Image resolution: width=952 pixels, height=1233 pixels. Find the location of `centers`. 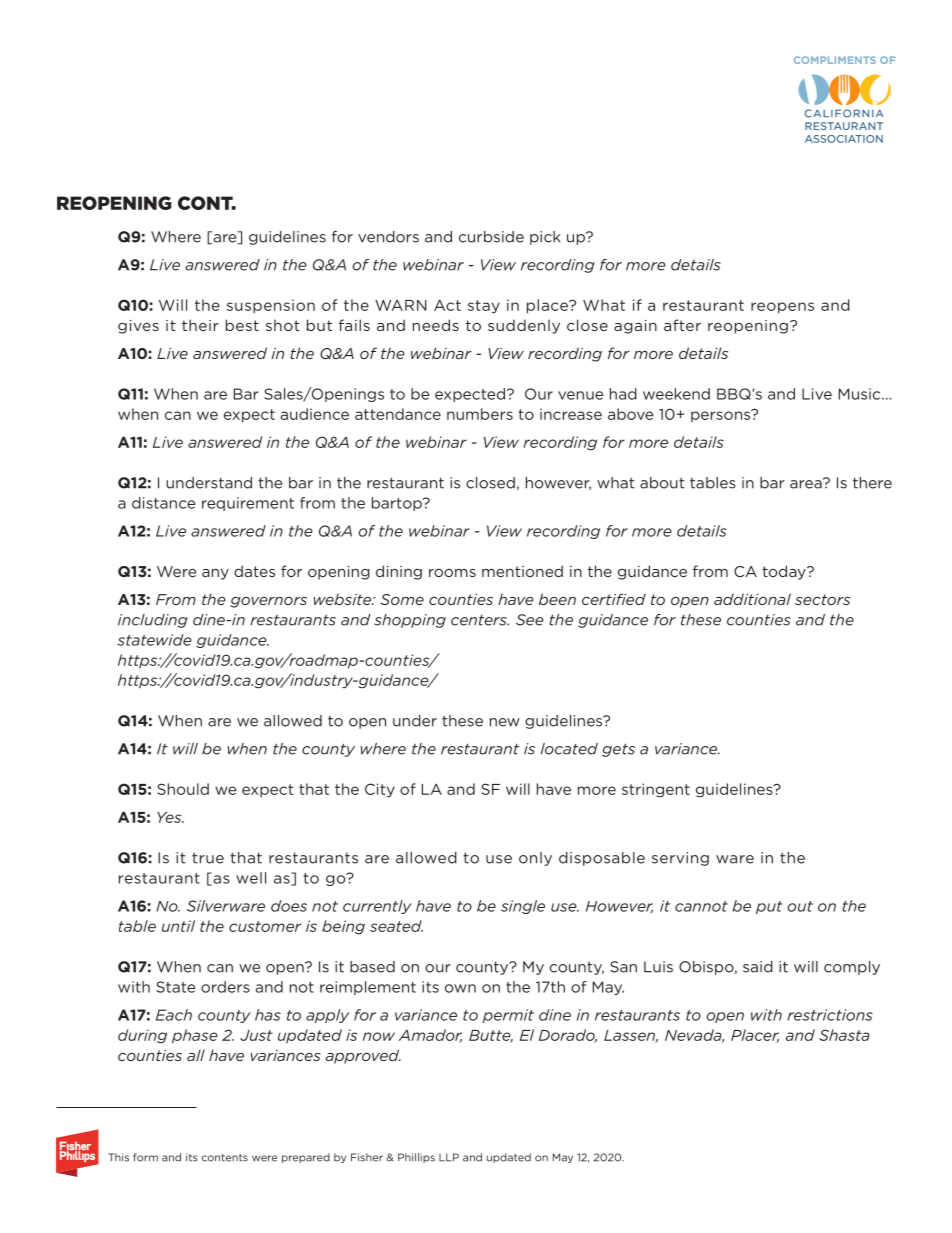

centers is located at coordinates (480, 620).
